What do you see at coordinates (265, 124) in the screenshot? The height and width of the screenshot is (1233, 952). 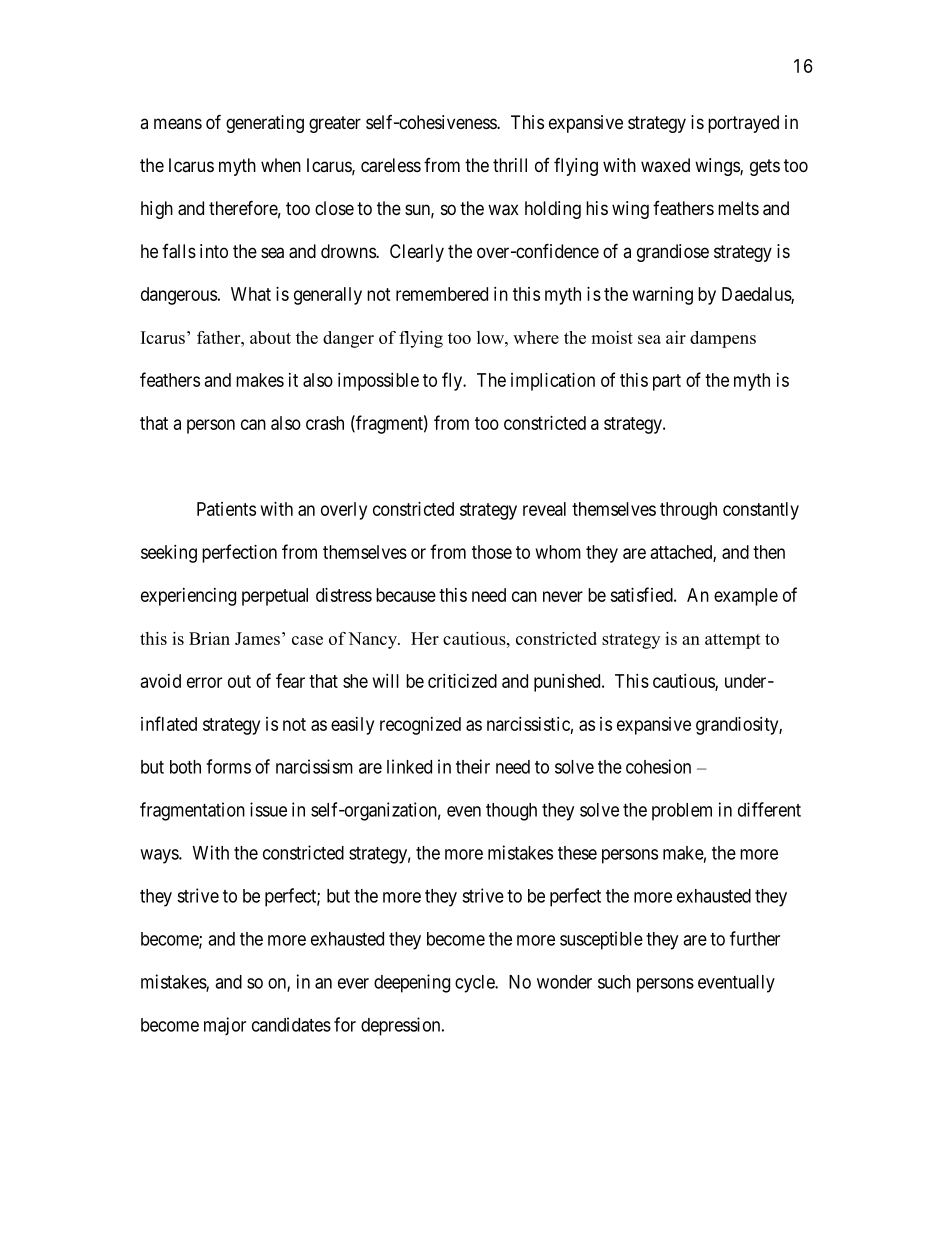 I see `generating` at bounding box center [265, 124].
